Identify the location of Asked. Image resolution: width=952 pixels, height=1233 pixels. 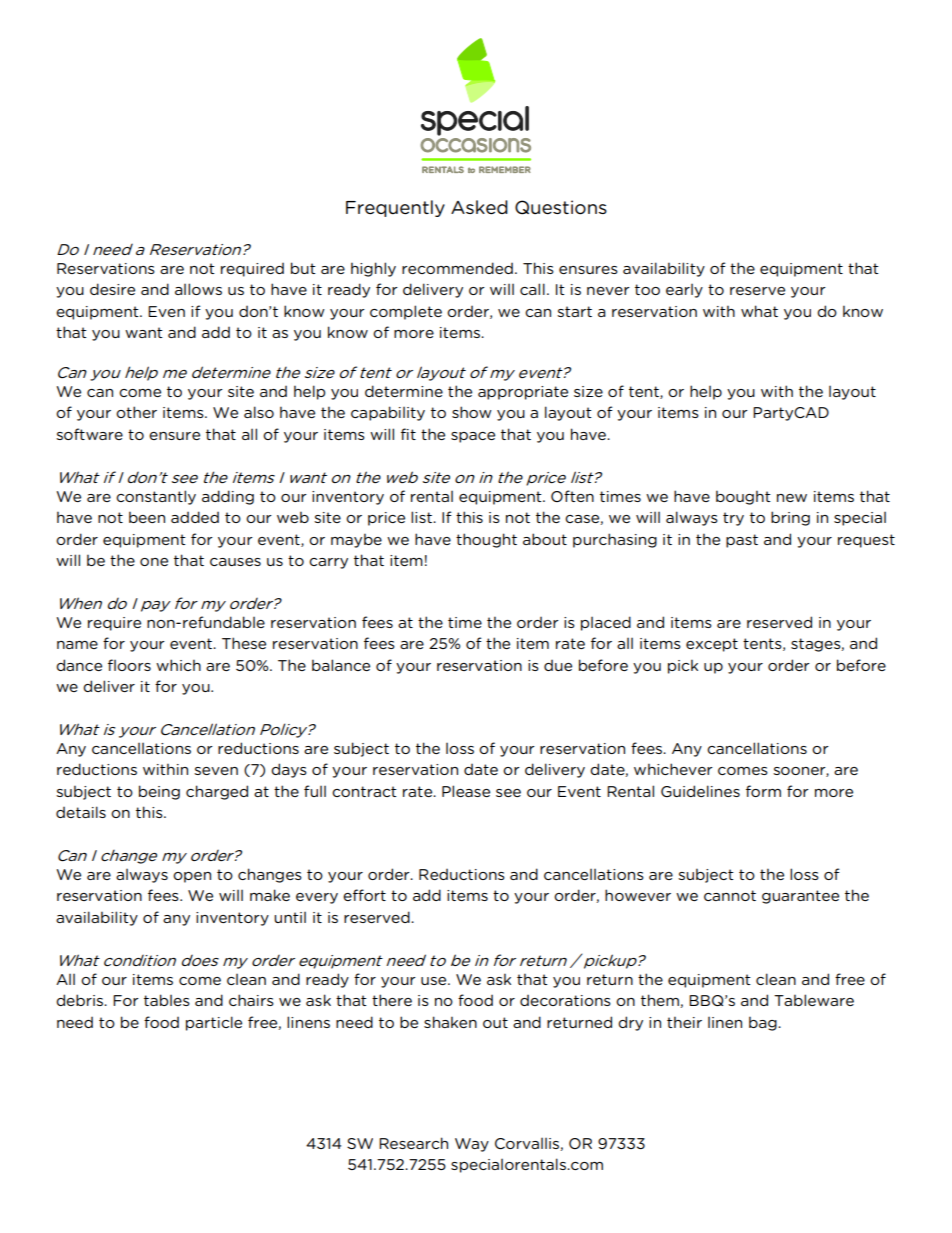
(479, 207).
